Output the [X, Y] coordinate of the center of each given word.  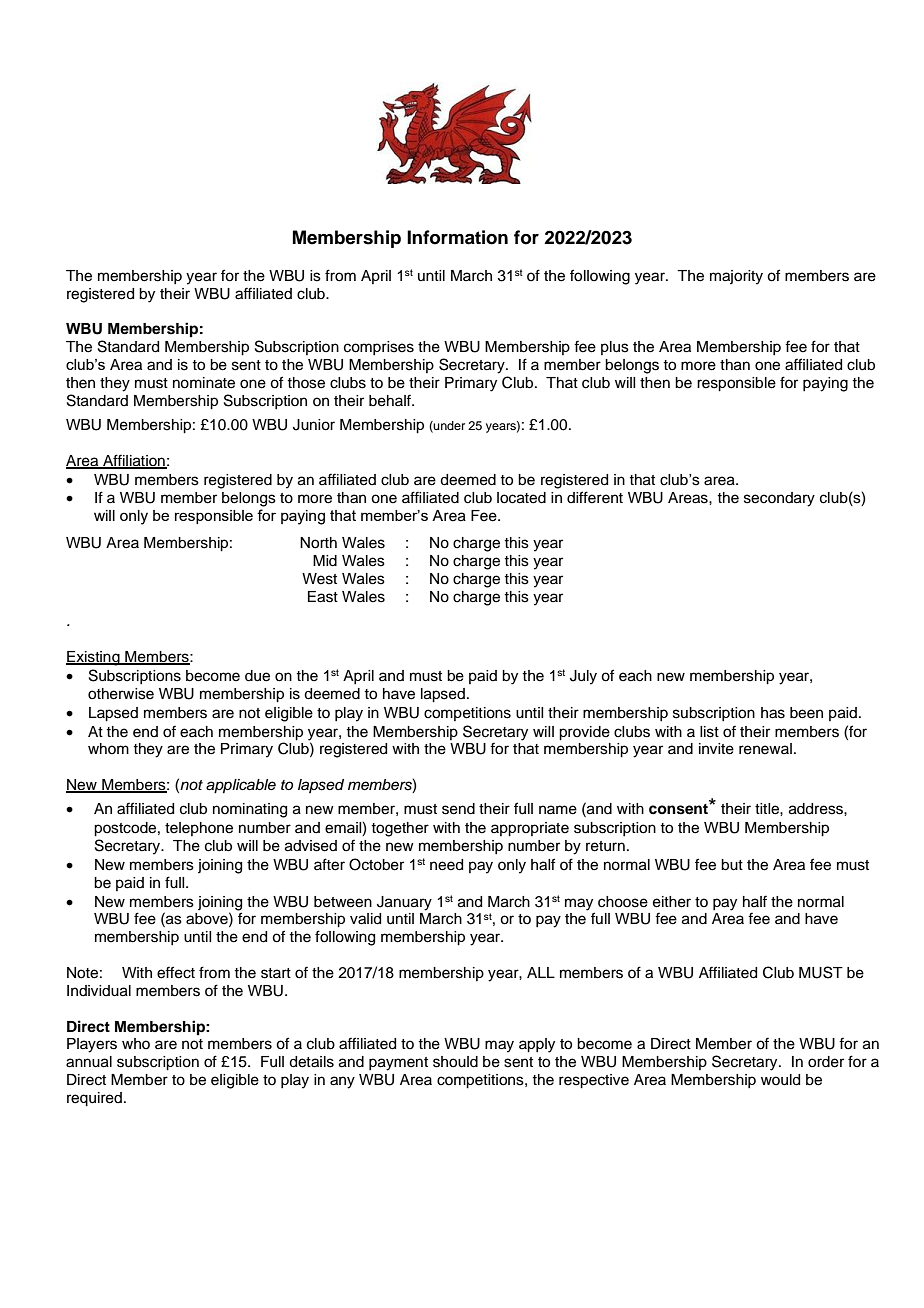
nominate [204, 383]
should [455, 1062]
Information [457, 237]
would [780, 1080]
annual [89, 1062]
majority [736, 277]
